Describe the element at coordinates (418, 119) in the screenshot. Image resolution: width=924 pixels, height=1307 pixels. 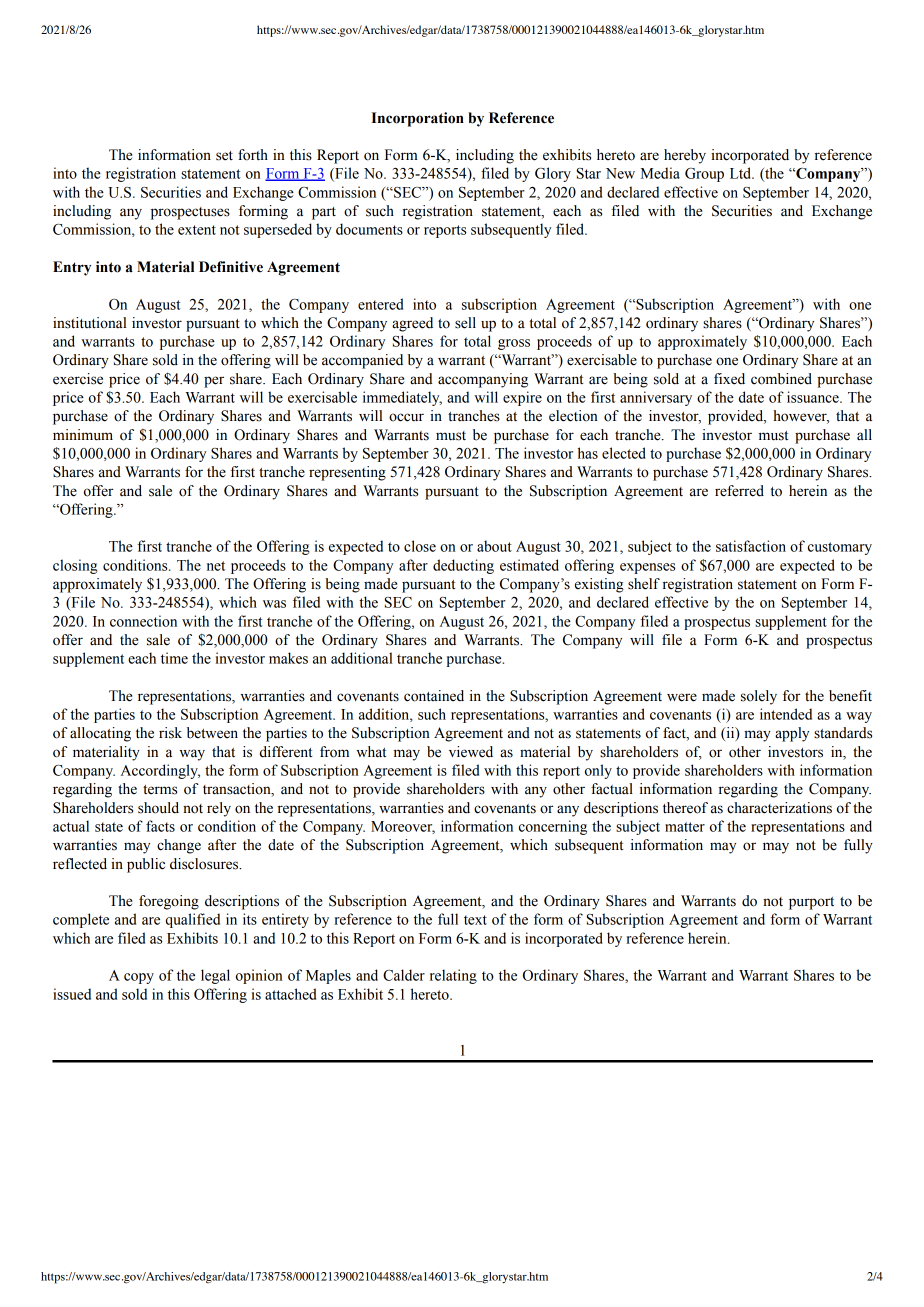
I see `Incorporation` at that location.
